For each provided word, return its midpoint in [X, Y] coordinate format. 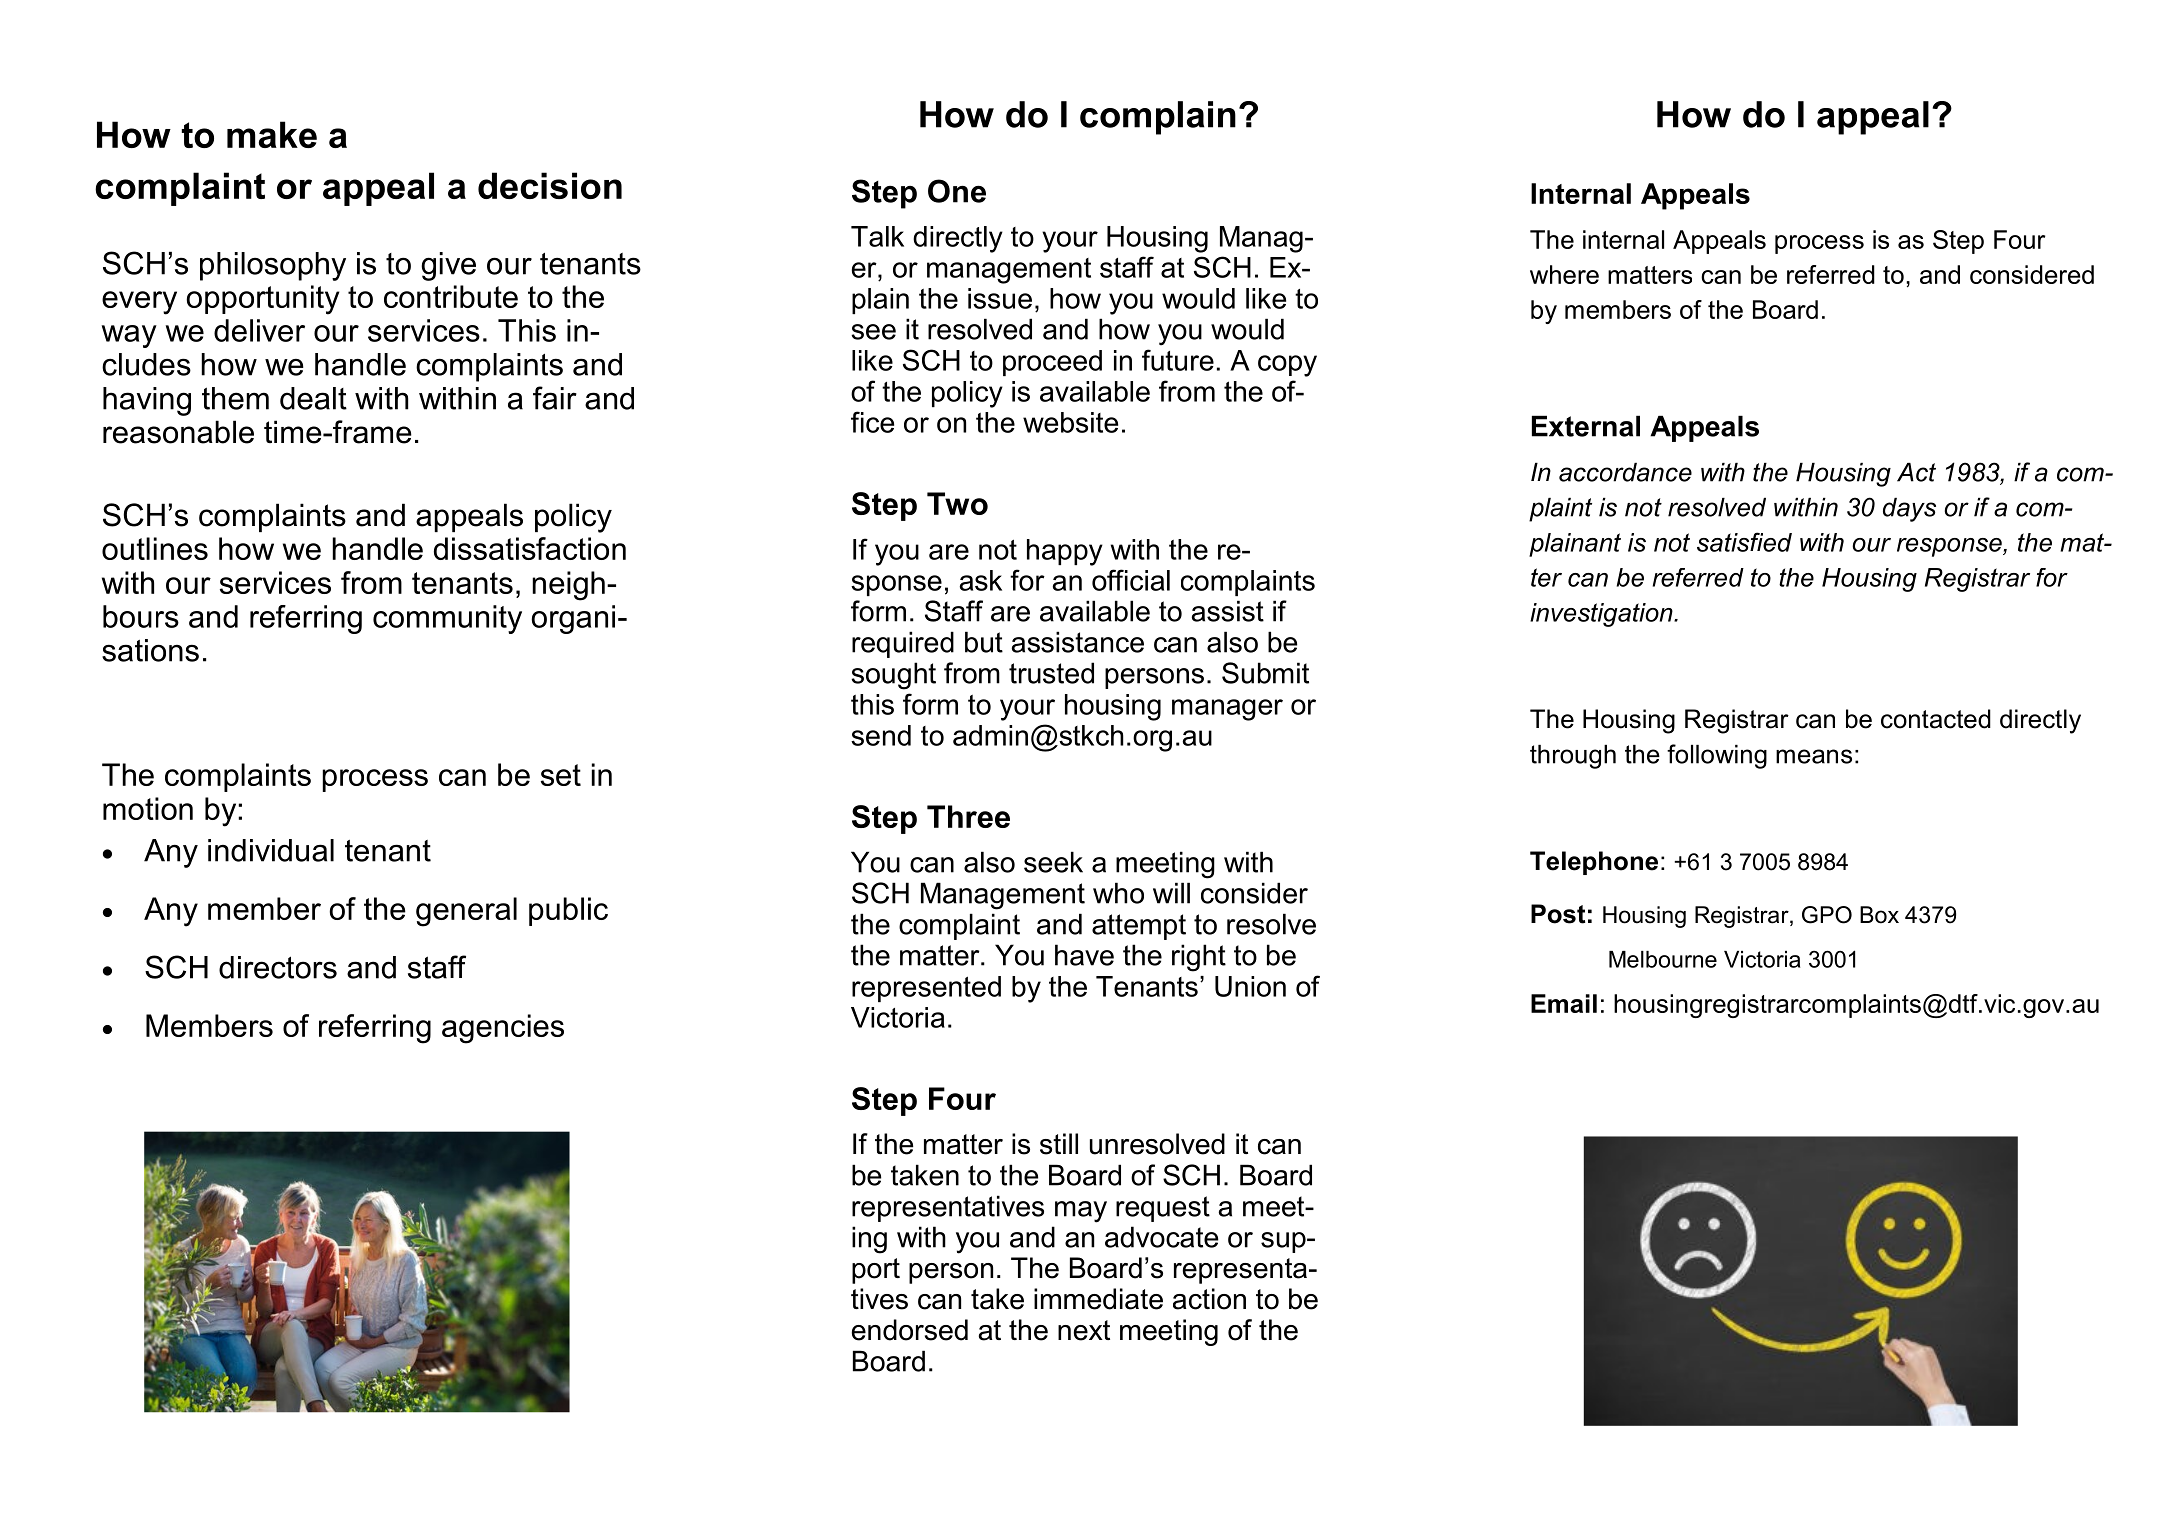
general [466, 912]
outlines [155, 548]
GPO [1827, 915]
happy [1065, 552]
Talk [877, 236]
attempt [1139, 927]
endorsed [910, 1330]
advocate [1162, 1237]
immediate [1098, 1299]
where [1564, 274]
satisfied [1744, 542]
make [272, 134]
